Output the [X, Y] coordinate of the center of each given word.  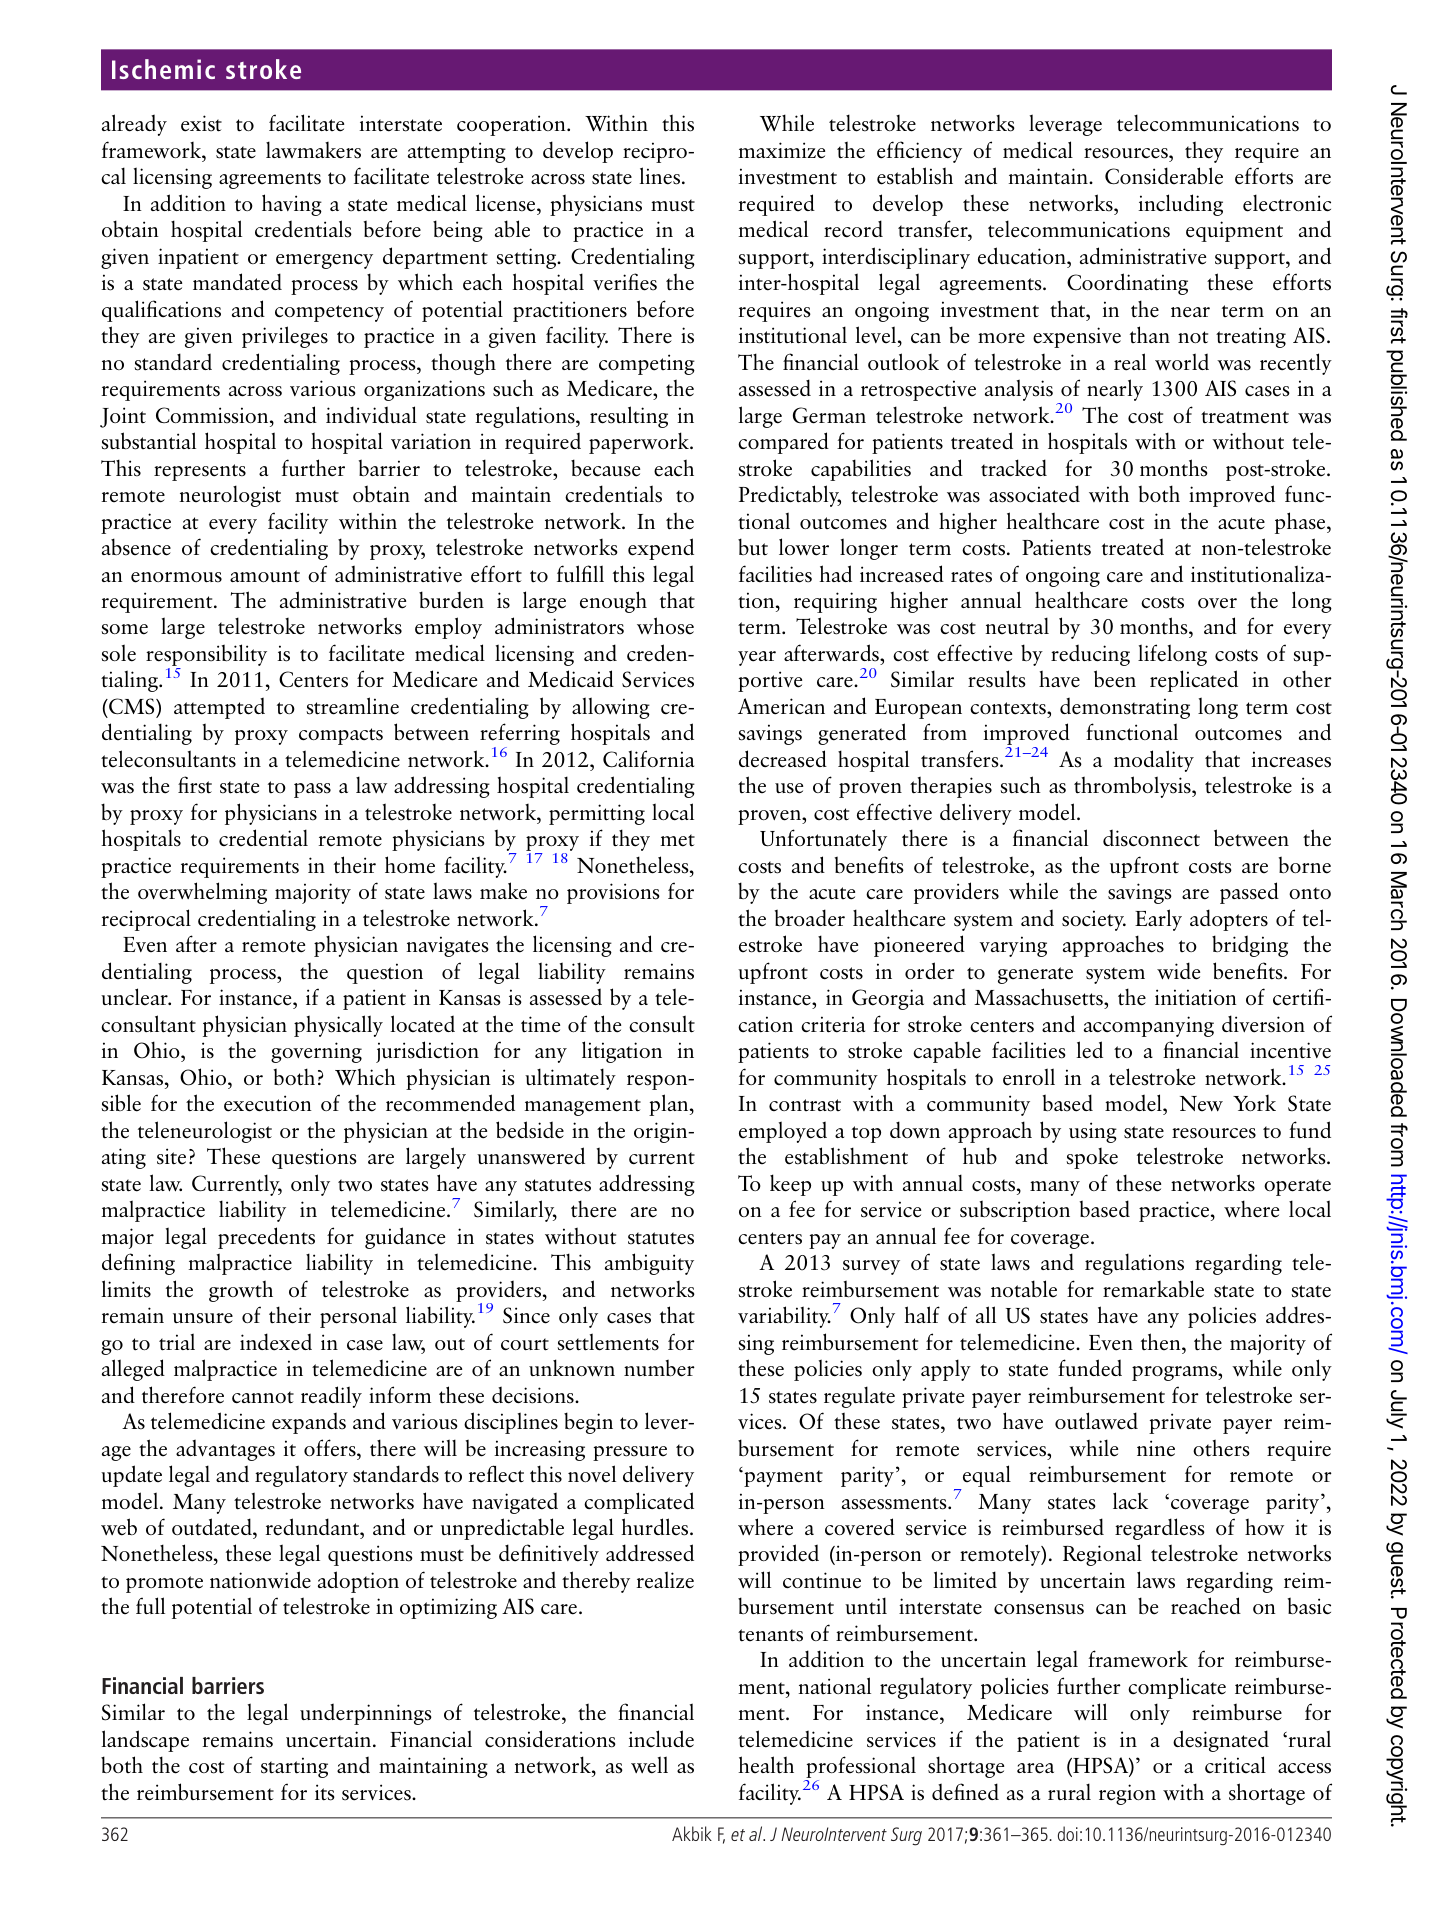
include [661, 1739]
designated [1221, 1741]
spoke [1092, 1158]
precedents [266, 1238]
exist [201, 123]
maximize [781, 150]
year [757, 658]
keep [790, 1185]
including [1180, 205]
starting [294, 1767]
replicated [1194, 681]
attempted [219, 708]
